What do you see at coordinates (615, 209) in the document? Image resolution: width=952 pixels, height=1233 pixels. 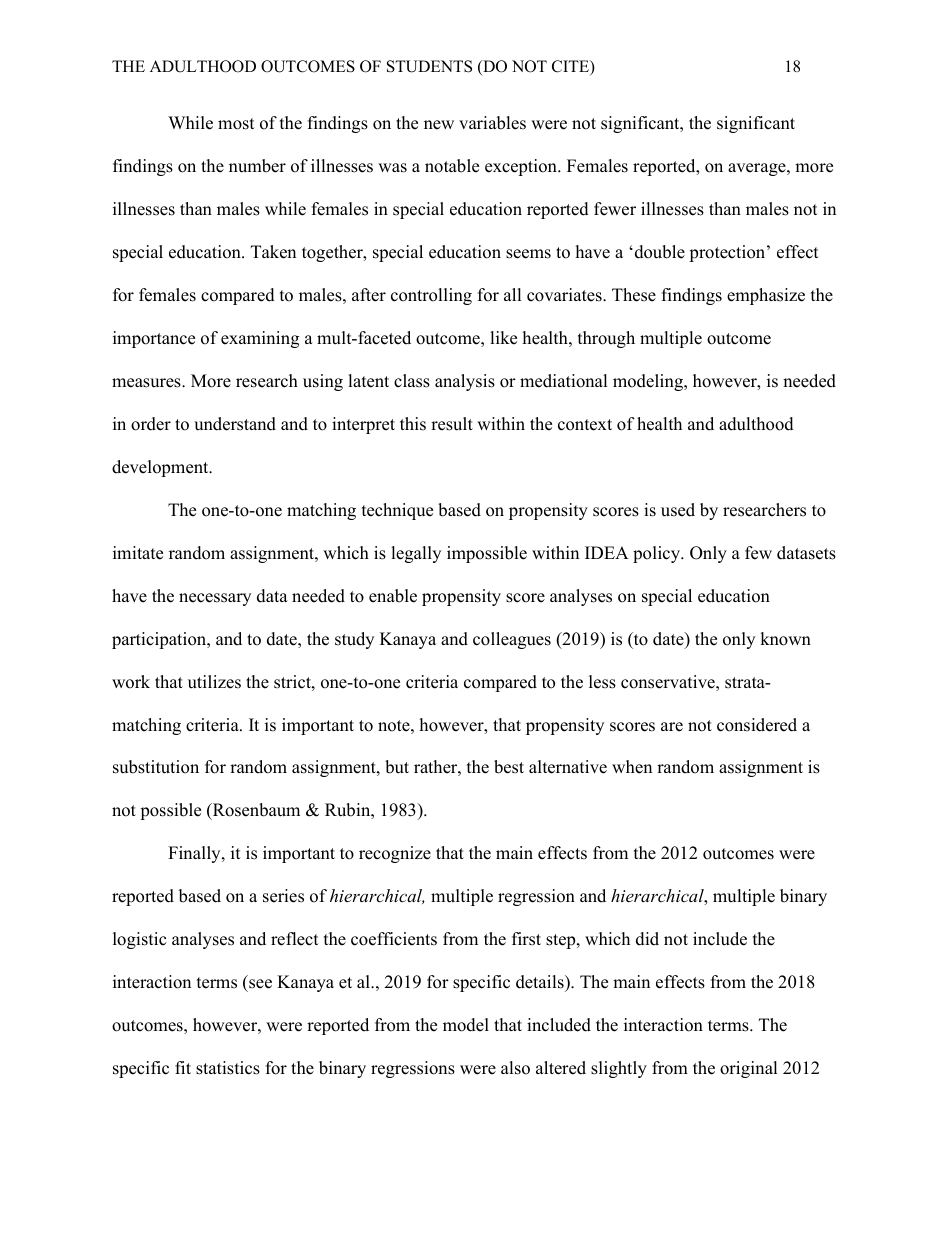 I see `fewer` at bounding box center [615, 209].
